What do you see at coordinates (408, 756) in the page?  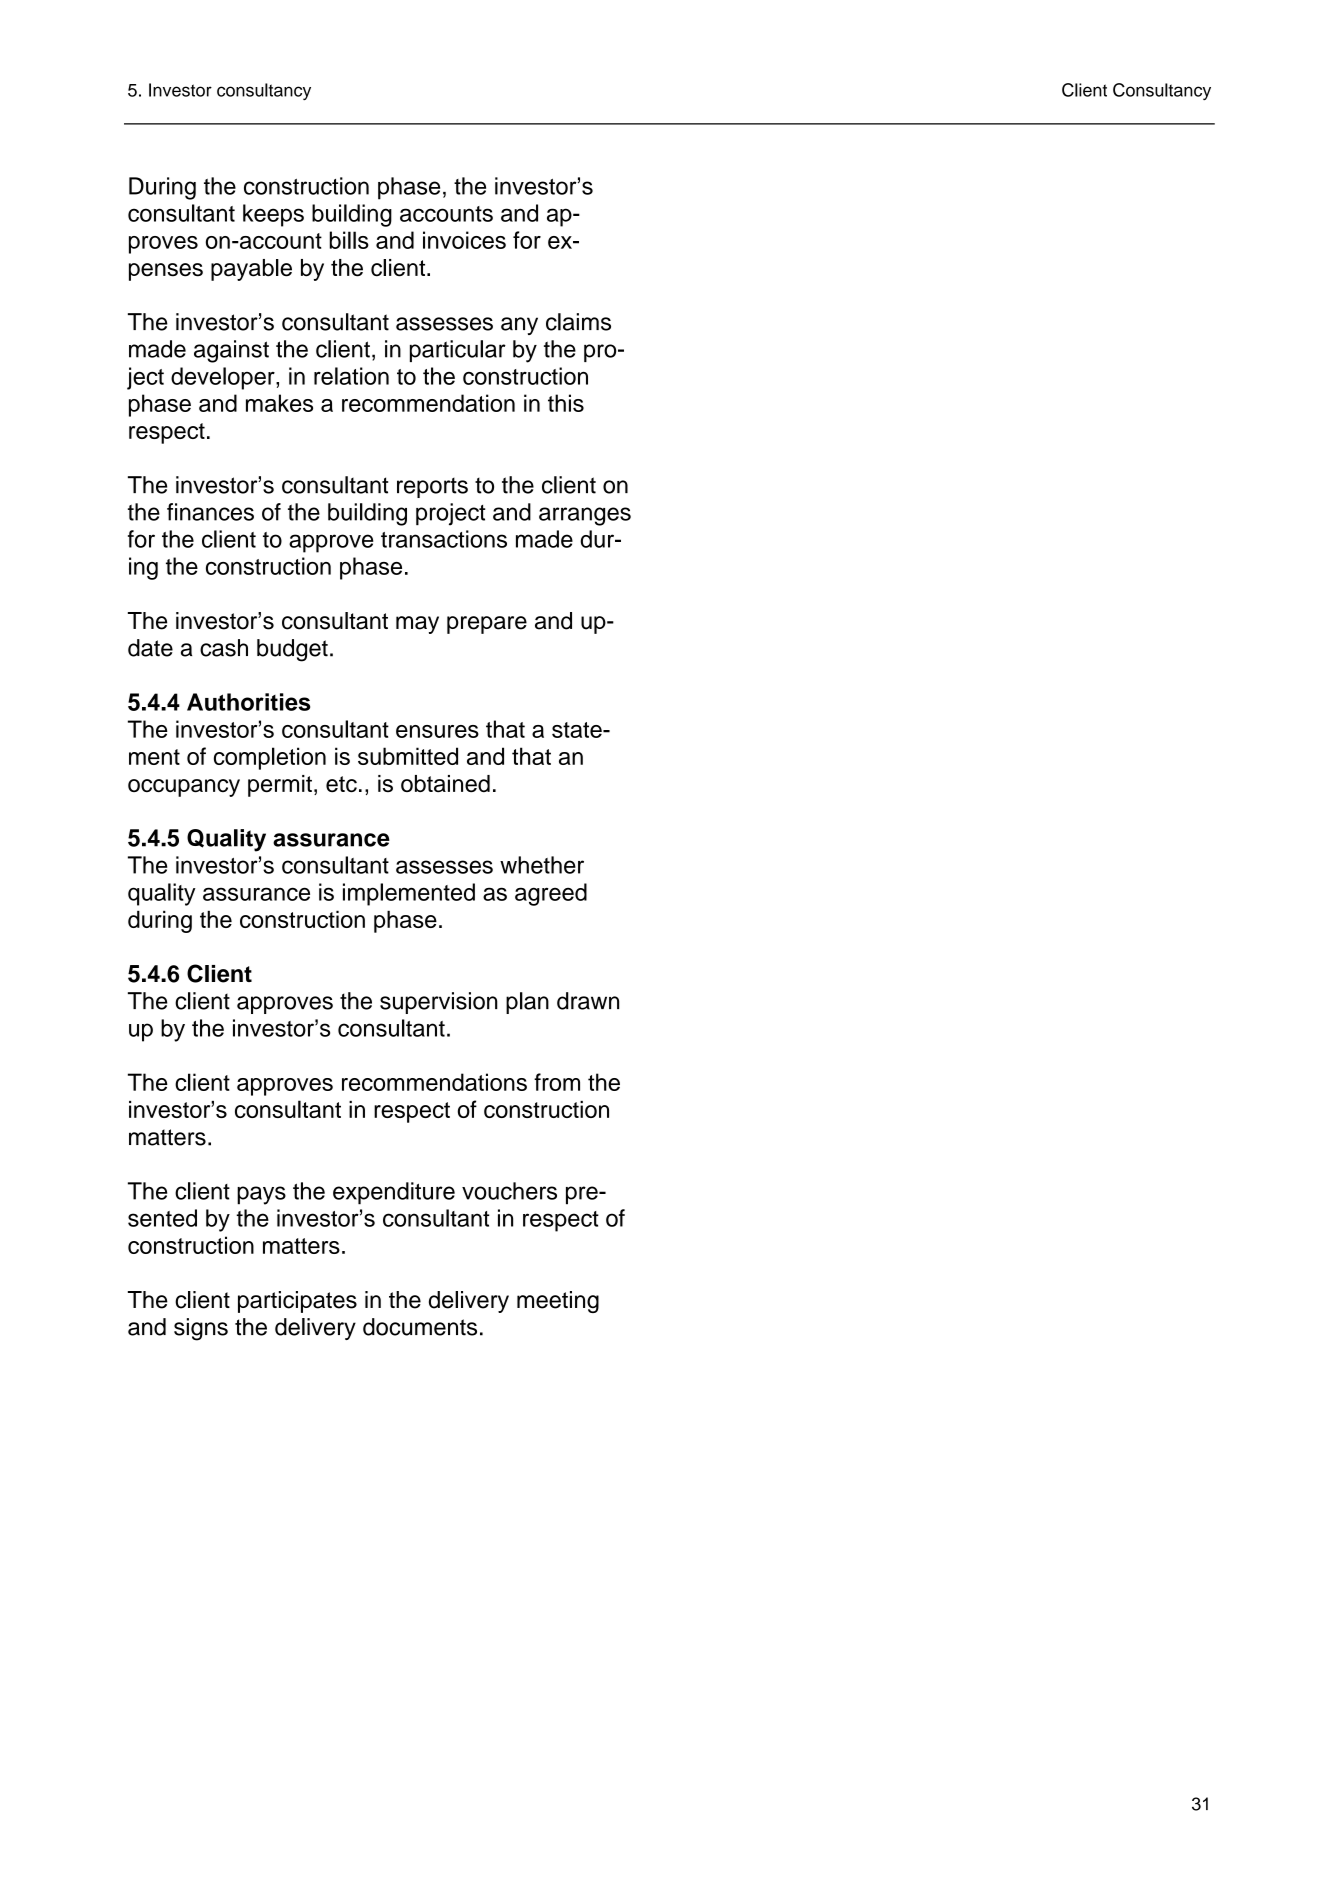 I see `submitted` at bounding box center [408, 756].
